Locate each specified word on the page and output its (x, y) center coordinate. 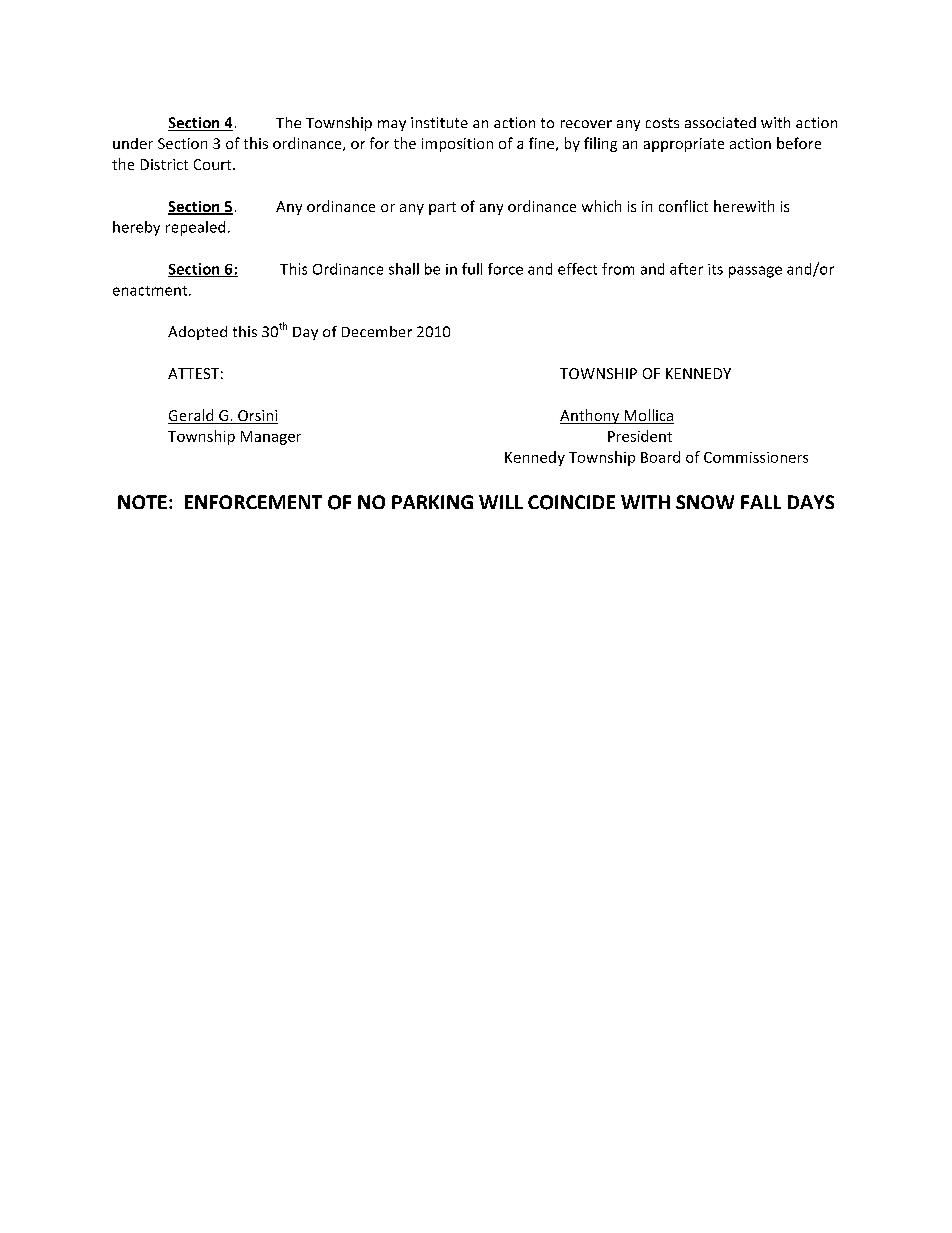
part (442, 208)
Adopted (197, 333)
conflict (683, 206)
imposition (457, 145)
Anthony (591, 416)
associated (720, 122)
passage (755, 272)
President (640, 436)
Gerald (192, 416)
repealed (195, 228)
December (377, 331)
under (133, 143)
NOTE (142, 502)
